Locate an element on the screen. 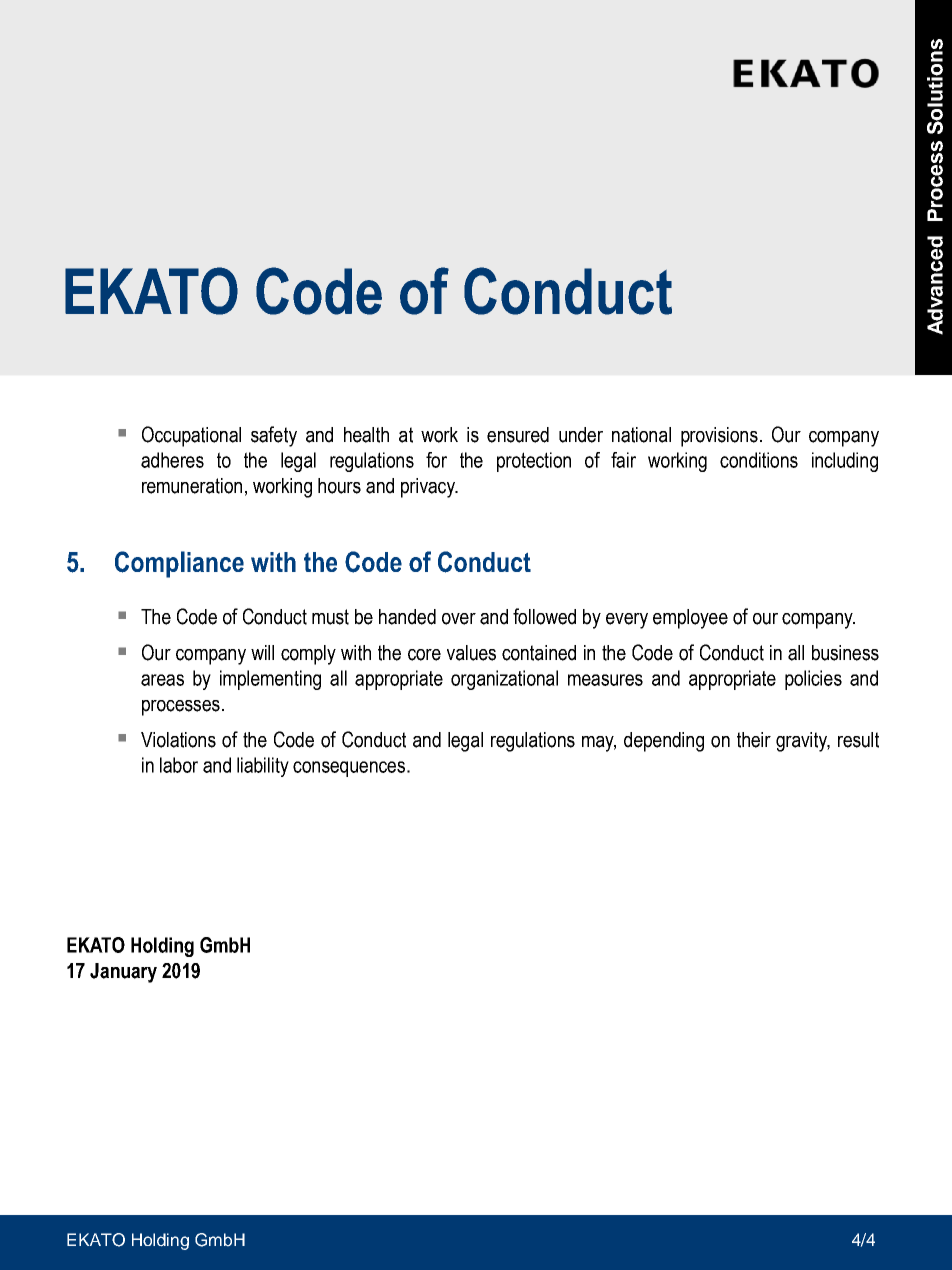 The image size is (952, 1270). over is located at coordinates (459, 619).
